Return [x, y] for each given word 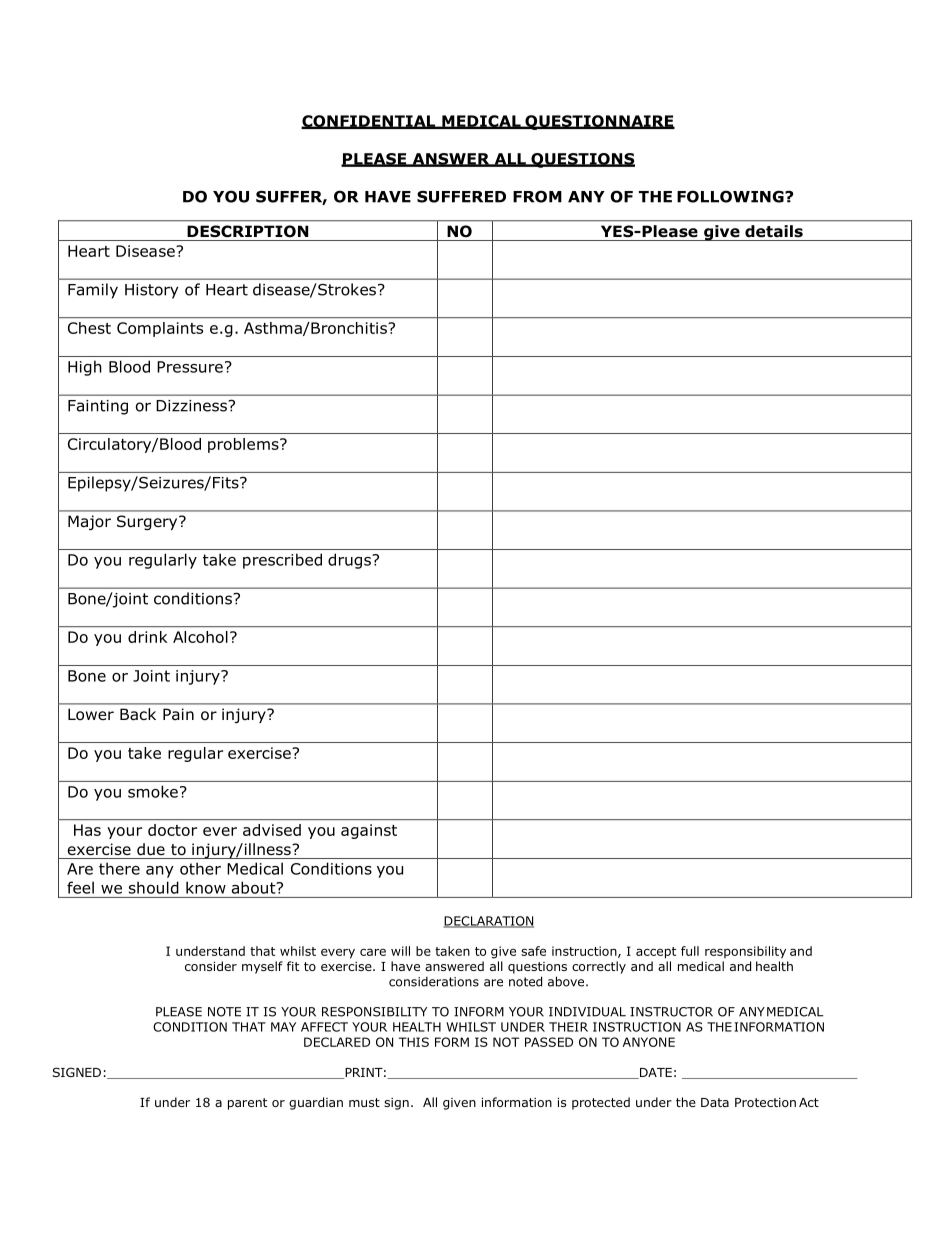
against [369, 831]
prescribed [282, 561]
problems [244, 445]
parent [247, 1104]
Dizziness [192, 406]
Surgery [148, 522]
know [206, 887]
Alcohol [200, 637]
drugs [350, 561]
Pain [178, 714]
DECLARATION [489, 922]
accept [656, 953]
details [774, 231]
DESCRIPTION [247, 231]
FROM [537, 196]
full [690, 951]
